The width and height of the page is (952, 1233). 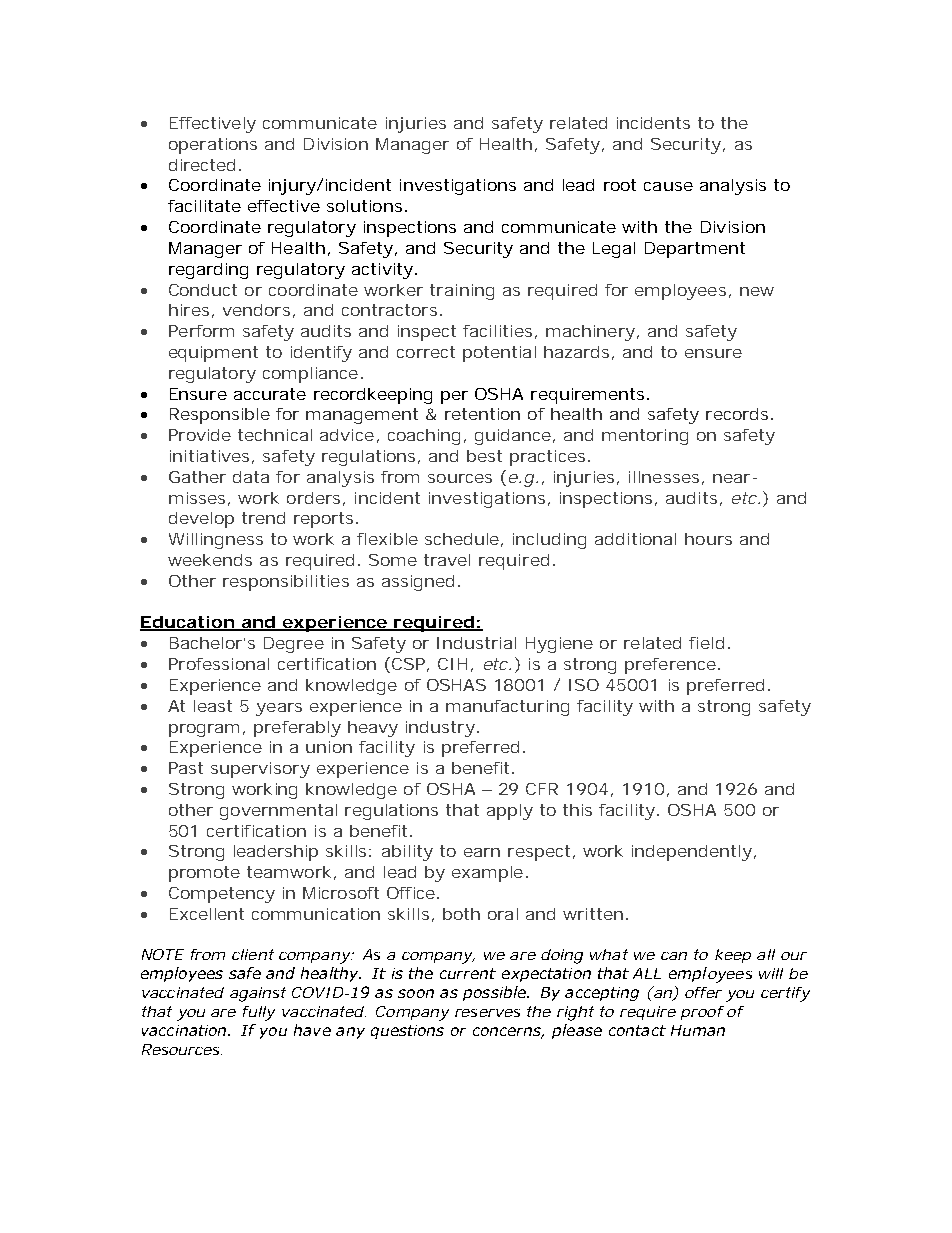 I want to click on potential, so click(x=499, y=354).
